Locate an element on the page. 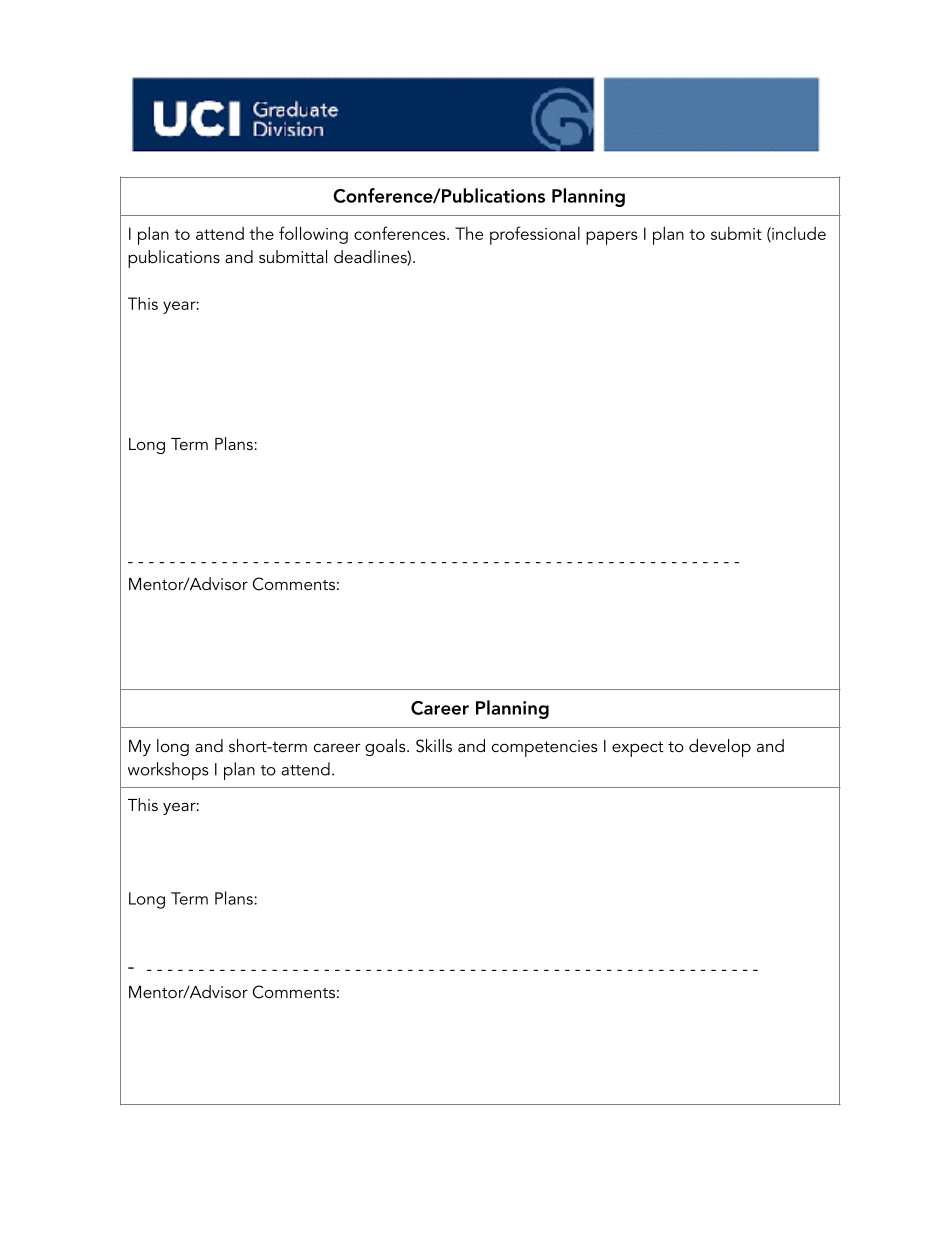  following is located at coordinates (313, 235).
